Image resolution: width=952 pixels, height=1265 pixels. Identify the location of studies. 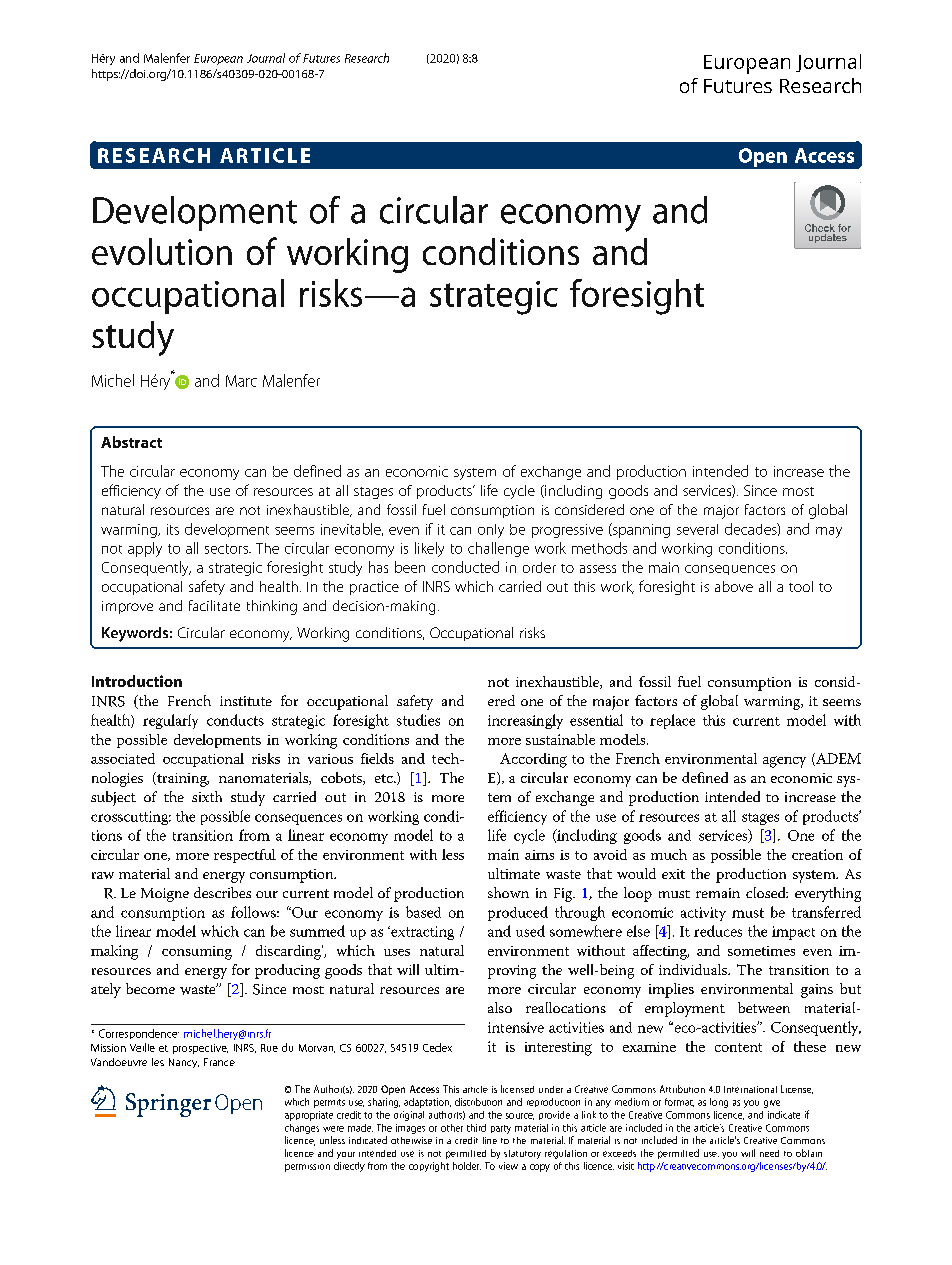
(418, 720).
